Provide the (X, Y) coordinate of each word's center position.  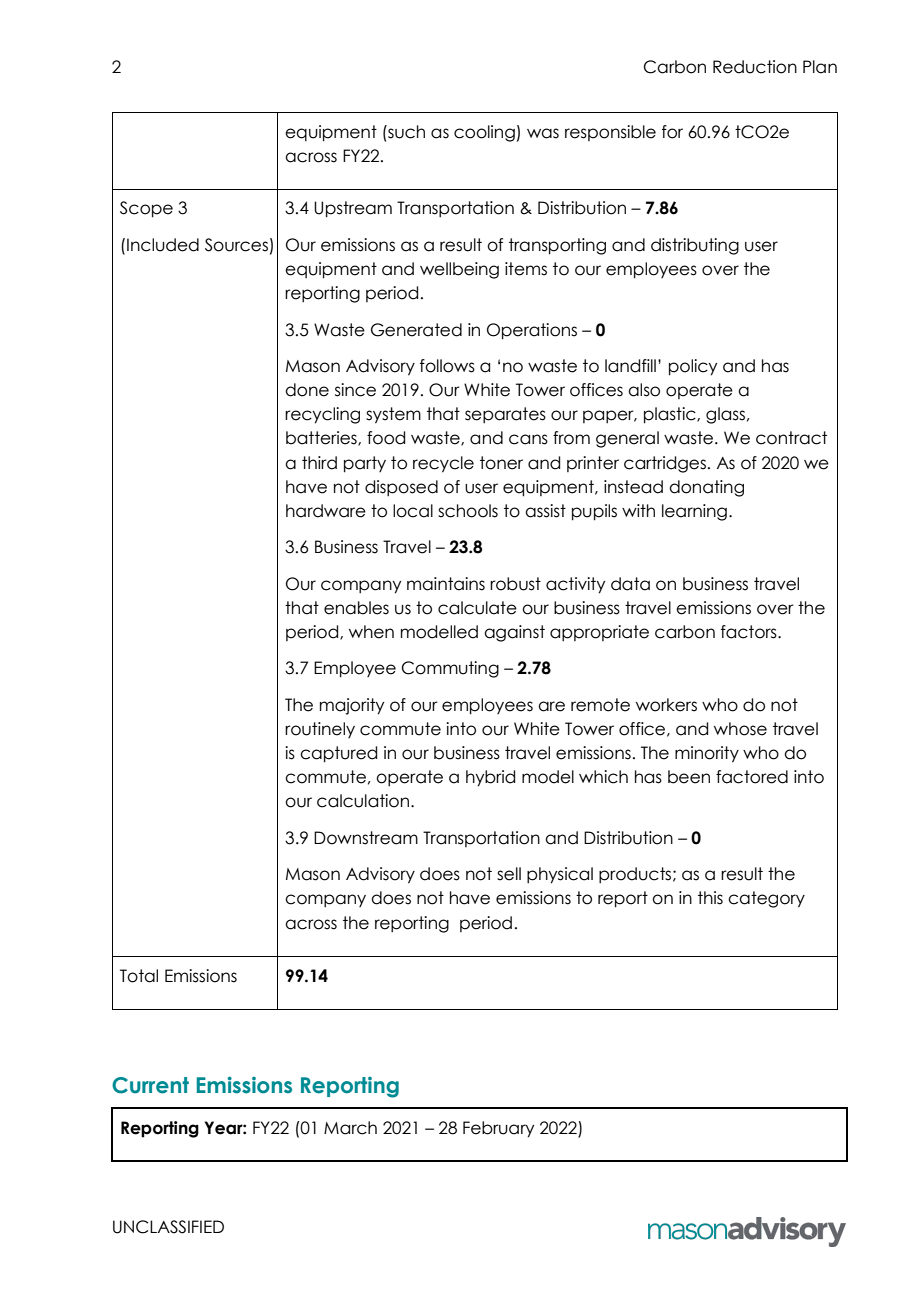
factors (750, 632)
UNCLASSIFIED (168, 1227)
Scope (146, 209)
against (514, 633)
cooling (484, 133)
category (766, 899)
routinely (320, 730)
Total (139, 976)
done (307, 390)
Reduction (755, 67)
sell (509, 874)
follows (447, 366)
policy (693, 367)
